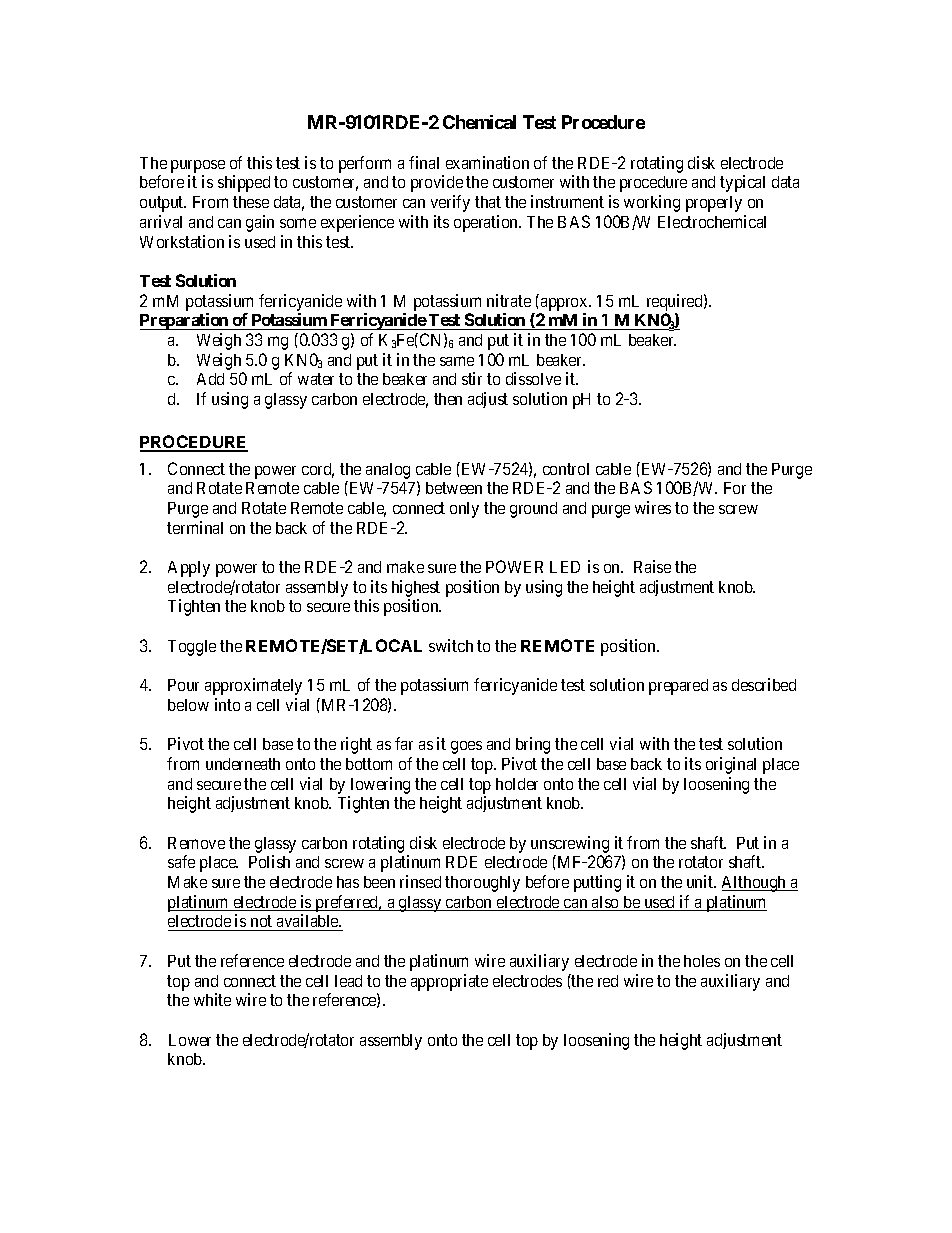 The height and width of the page is (1233, 952). I want to click on verify, so click(450, 203).
